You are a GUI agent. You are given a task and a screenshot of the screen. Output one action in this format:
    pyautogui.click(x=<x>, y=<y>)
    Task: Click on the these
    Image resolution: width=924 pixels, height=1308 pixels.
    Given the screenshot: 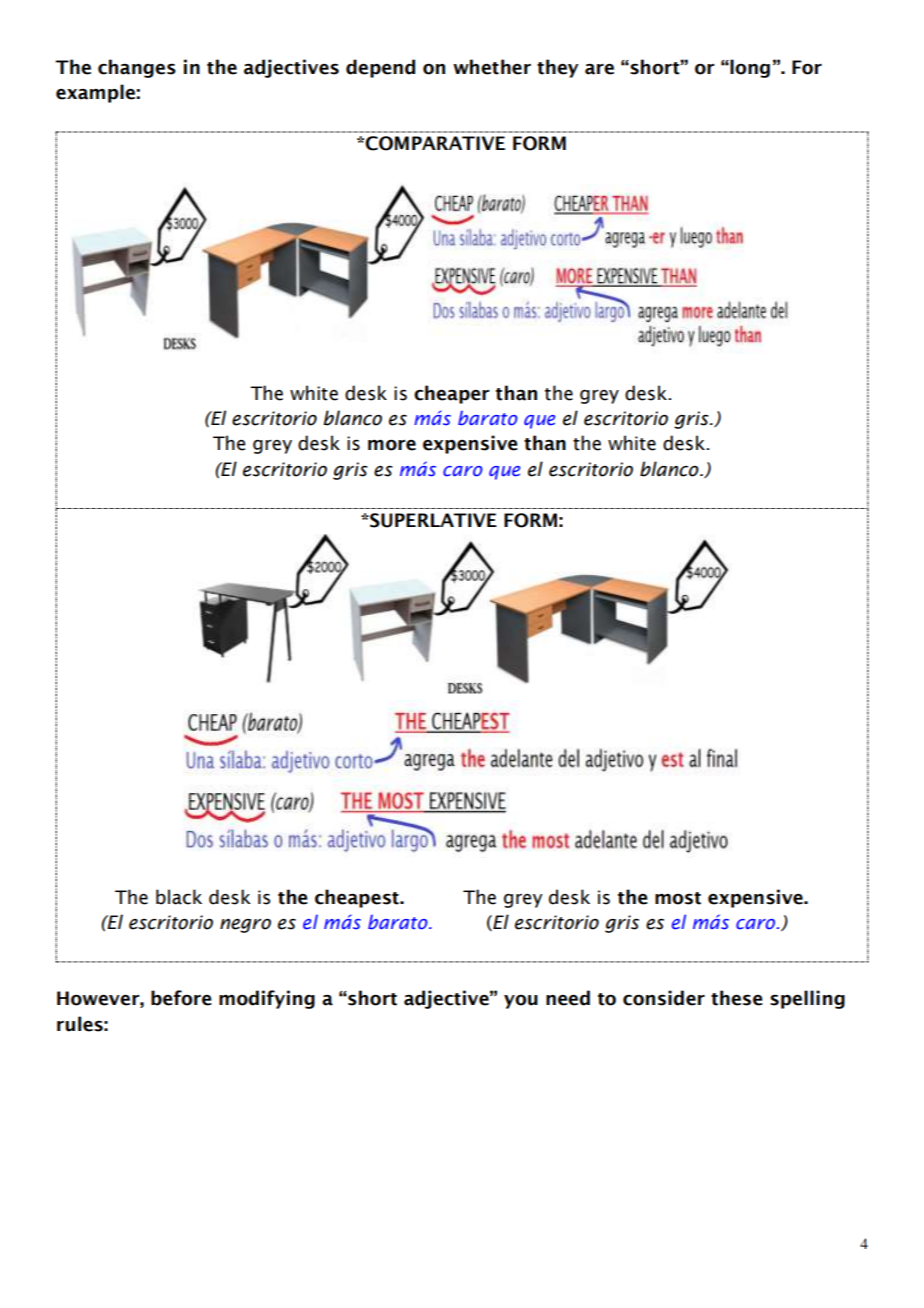 What is the action you would take?
    pyautogui.click(x=737, y=998)
